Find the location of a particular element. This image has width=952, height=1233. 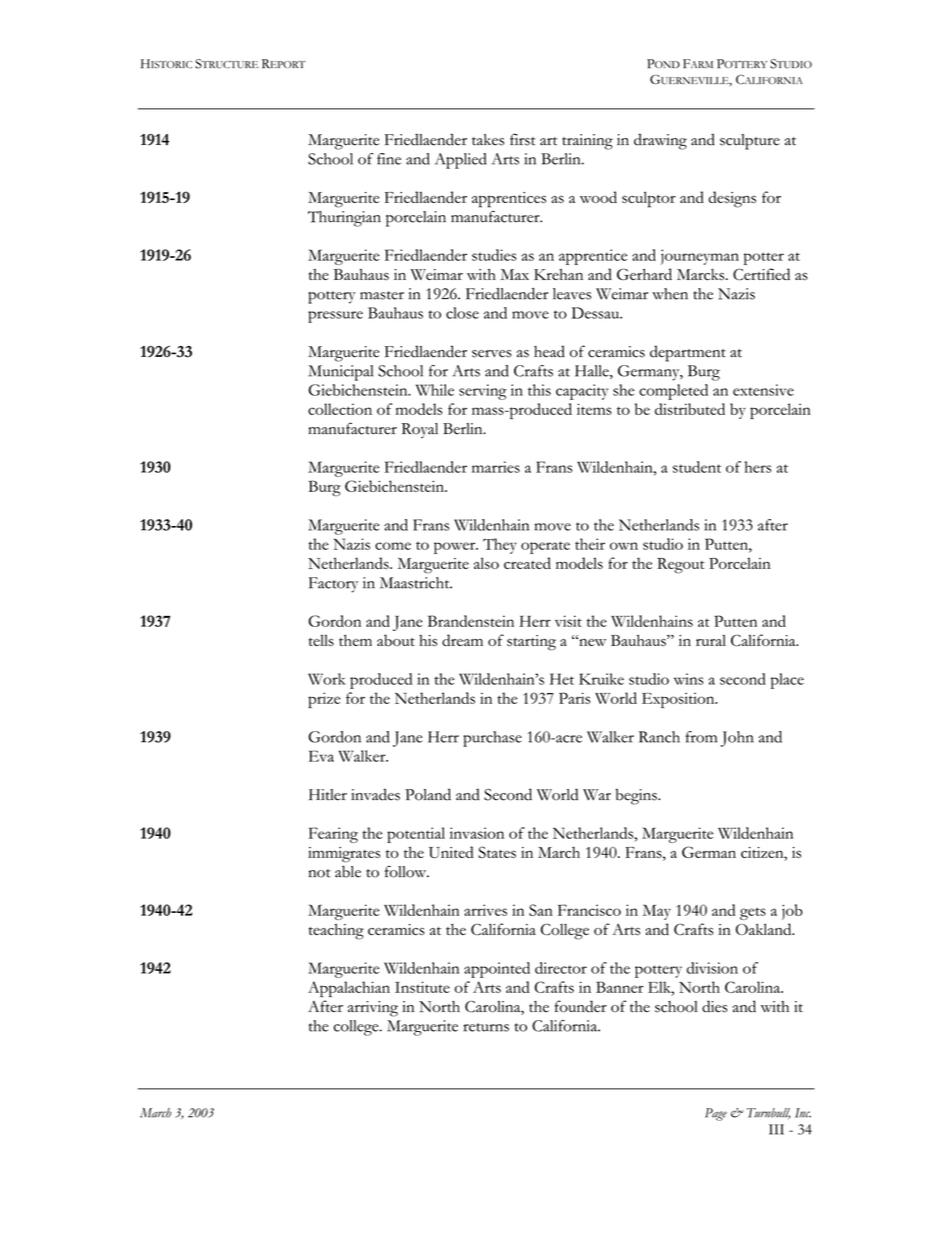

invades is located at coordinates (375, 794).
